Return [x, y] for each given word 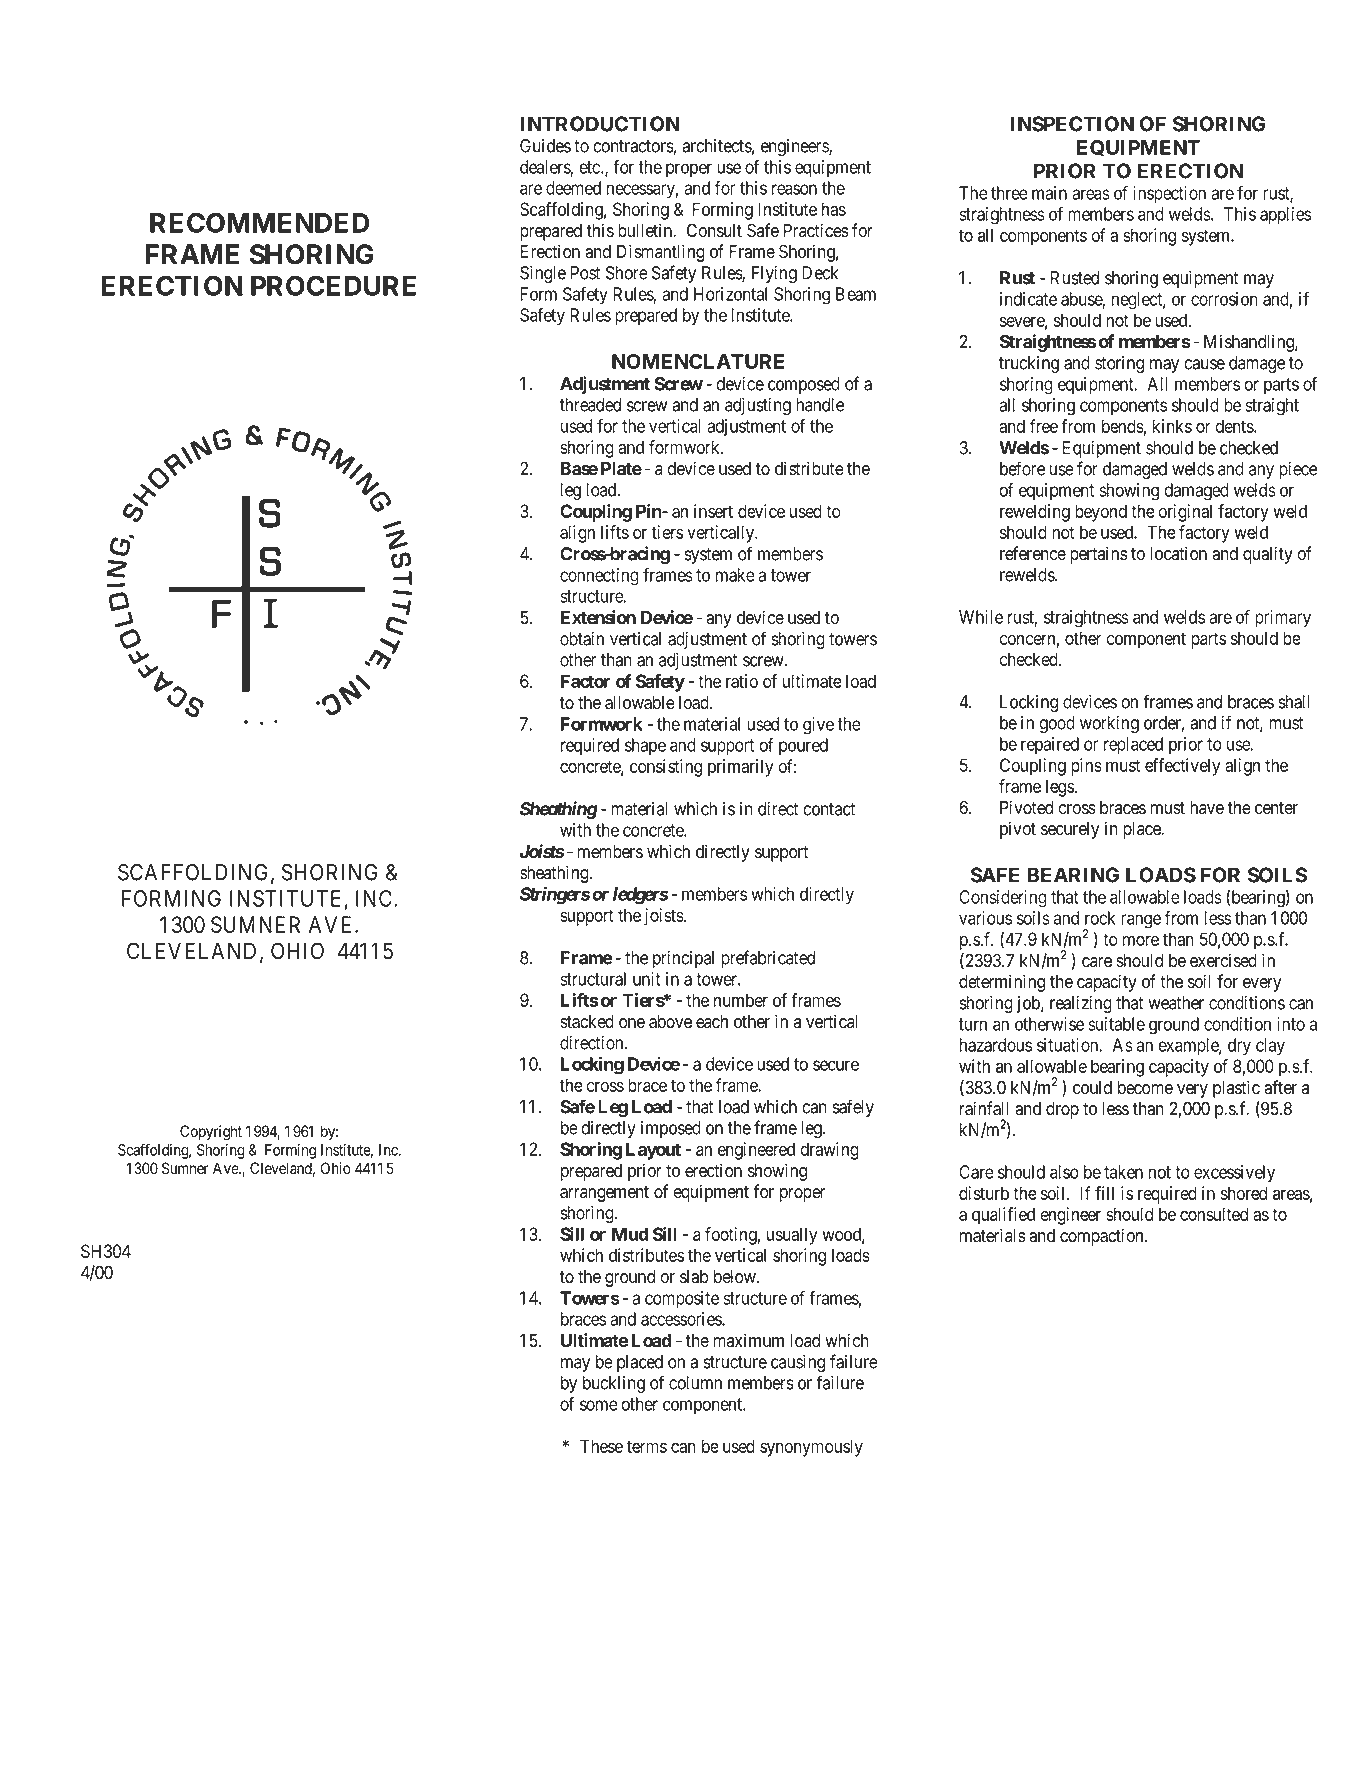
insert [713, 511]
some [599, 1405]
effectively [1182, 767]
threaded [590, 405]
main [1049, 193]
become [1145, 1088]
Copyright [211, 1133]
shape [645, 746]
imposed [671, 1129]
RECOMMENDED [259, 222]
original [1185, 513]
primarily [740, 768]
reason [794, 189]
